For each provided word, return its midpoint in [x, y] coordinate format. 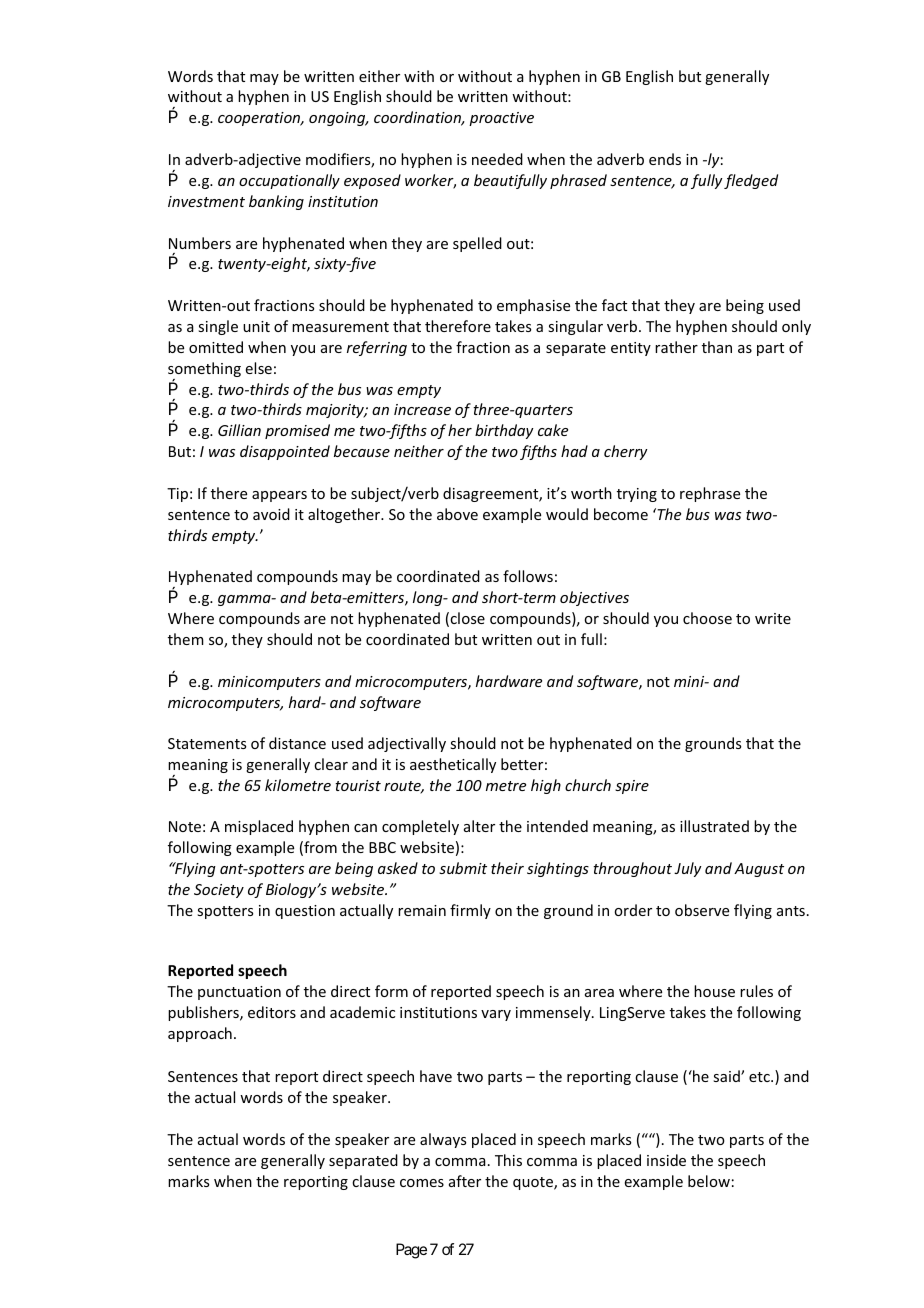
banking [276, 202]
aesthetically [453, 765]
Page [411, 1251]
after [465, 1181]
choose [707, 618]
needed [497, 159]
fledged [751, 181]
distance [297, 743]
